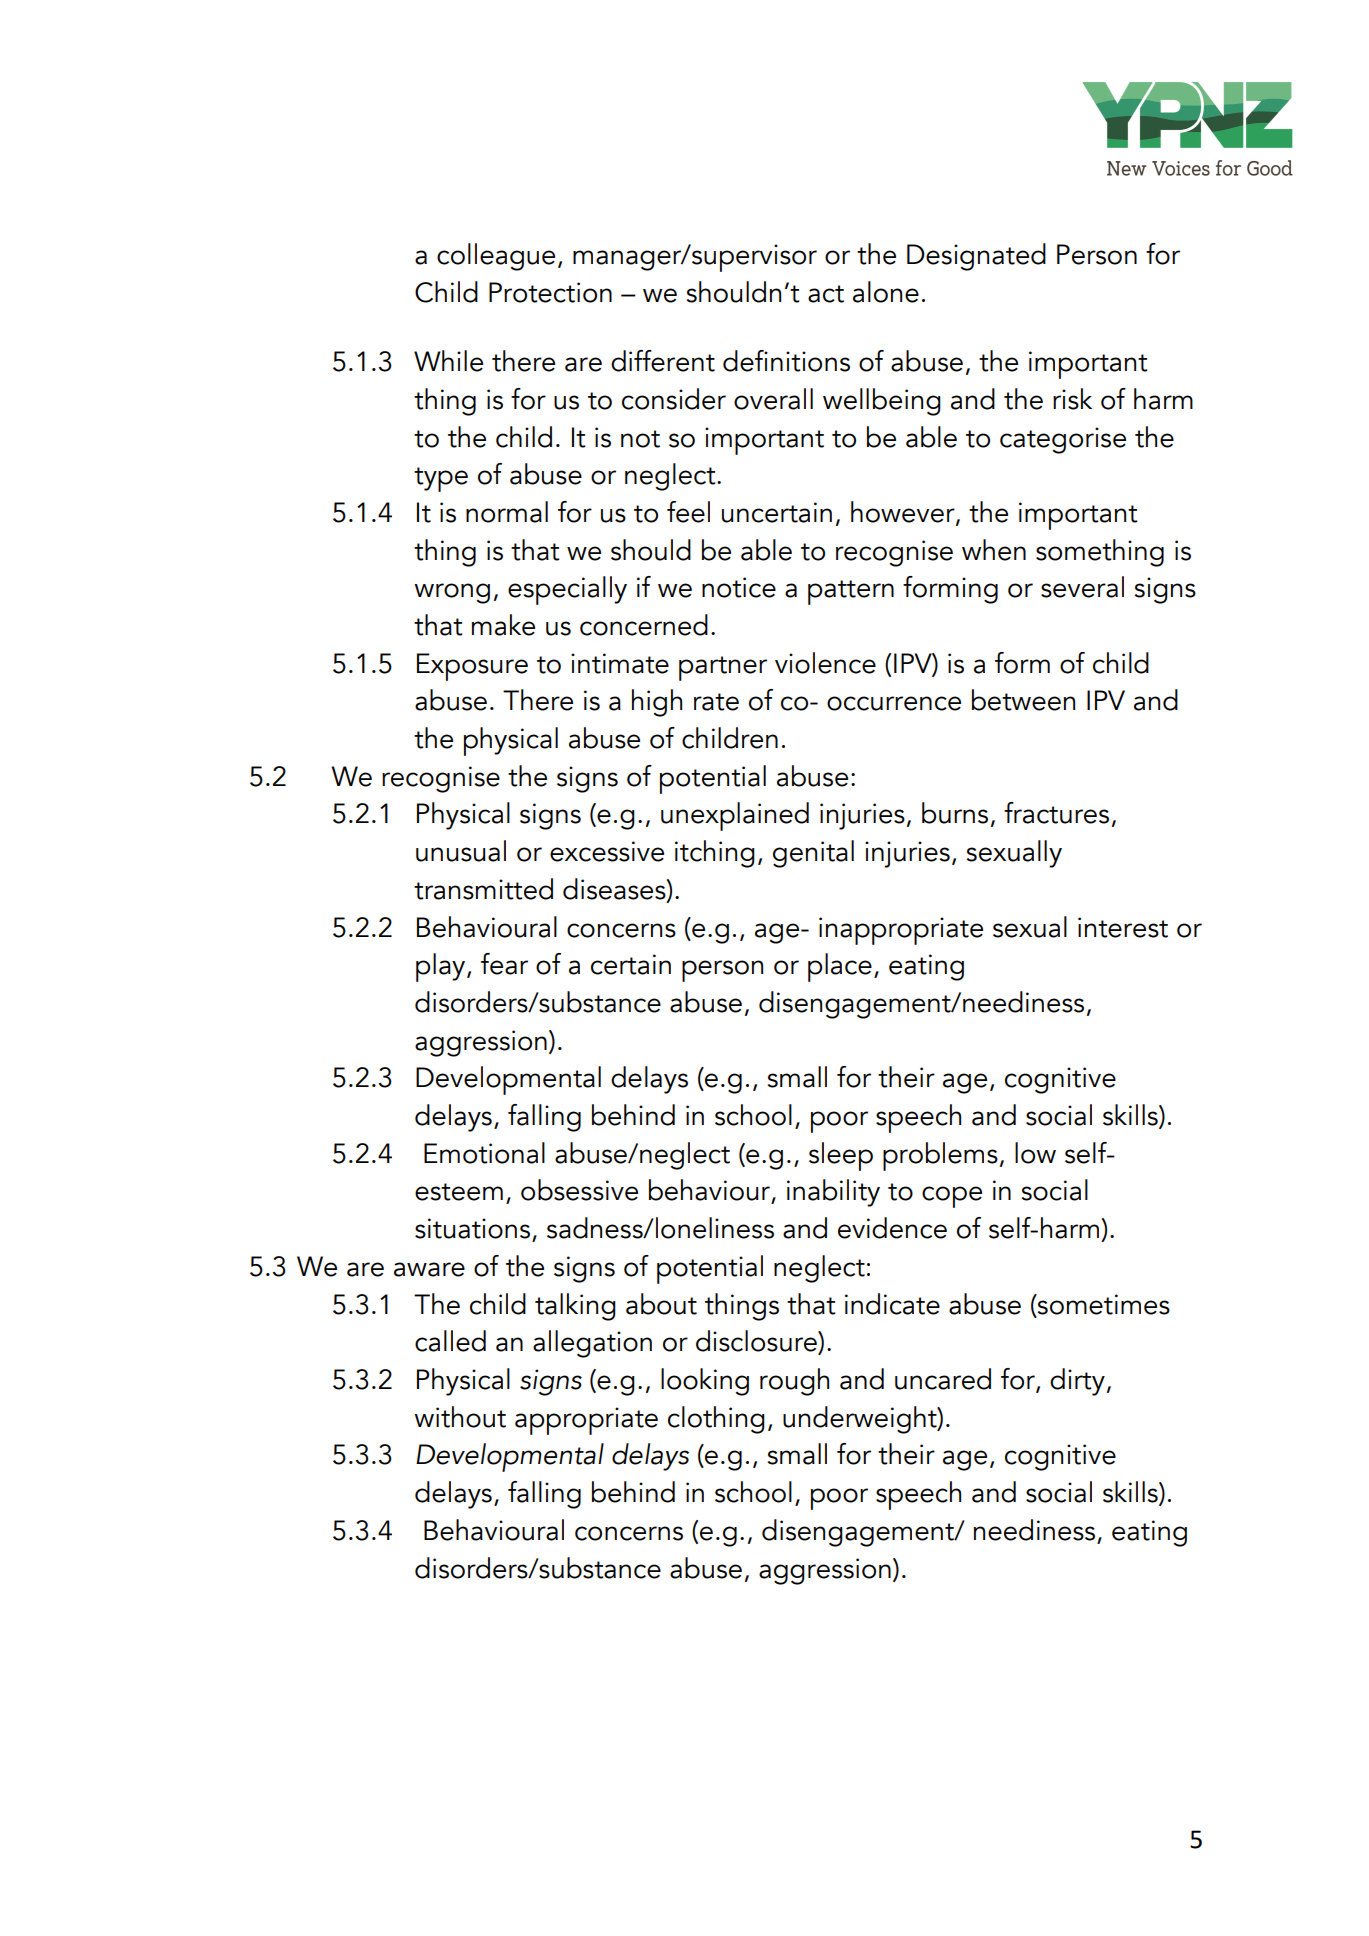 The image size is (1369, 1936). Describe the element at coordinates (794, 1382) in the screenshot. I see `rough` at that location.
